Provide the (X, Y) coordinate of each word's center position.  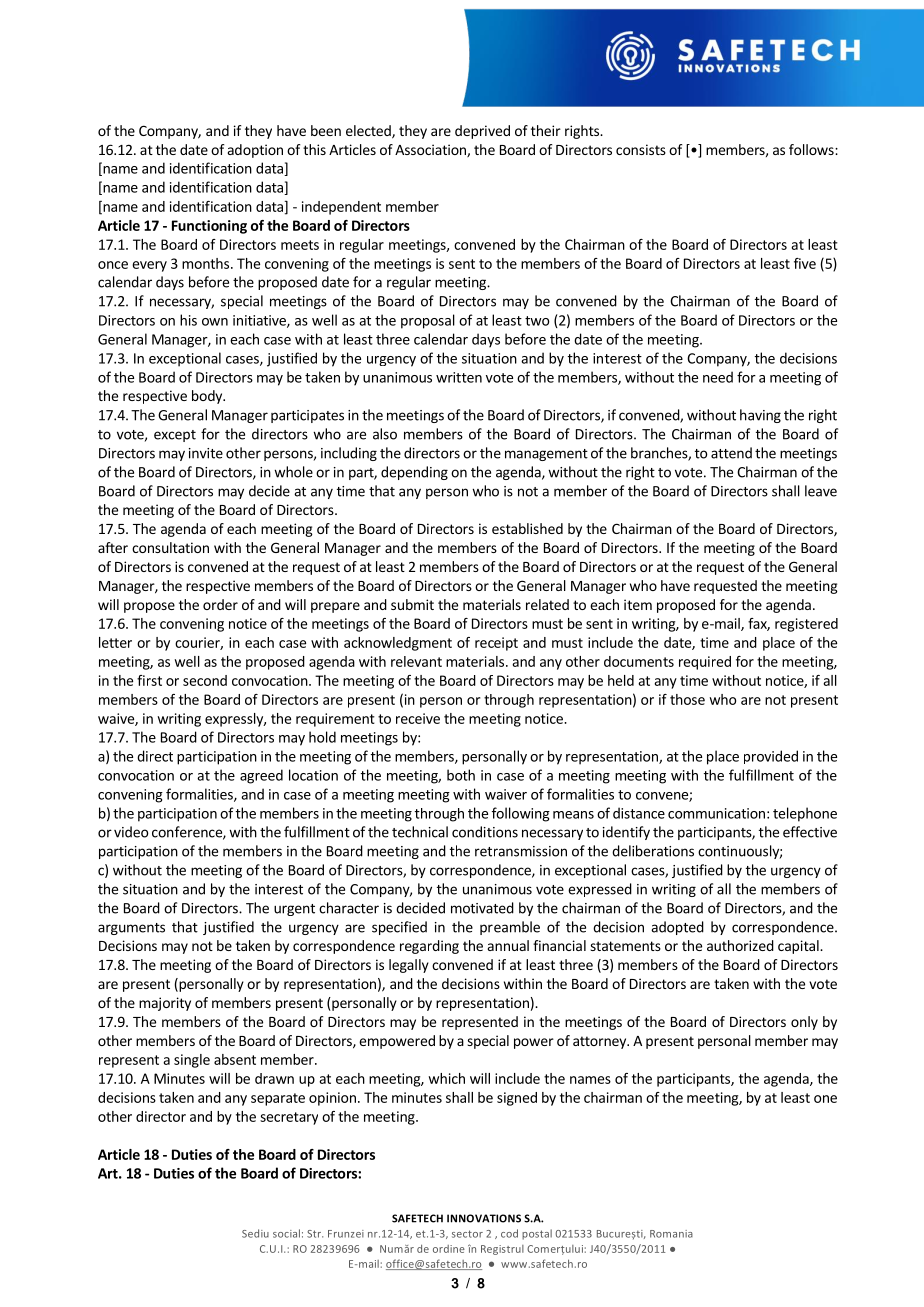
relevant (416, 661)
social (286, 1233)
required (705, 663)
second (205, 680)
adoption (255, 151)
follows (812, 149)
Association (431, 150)
